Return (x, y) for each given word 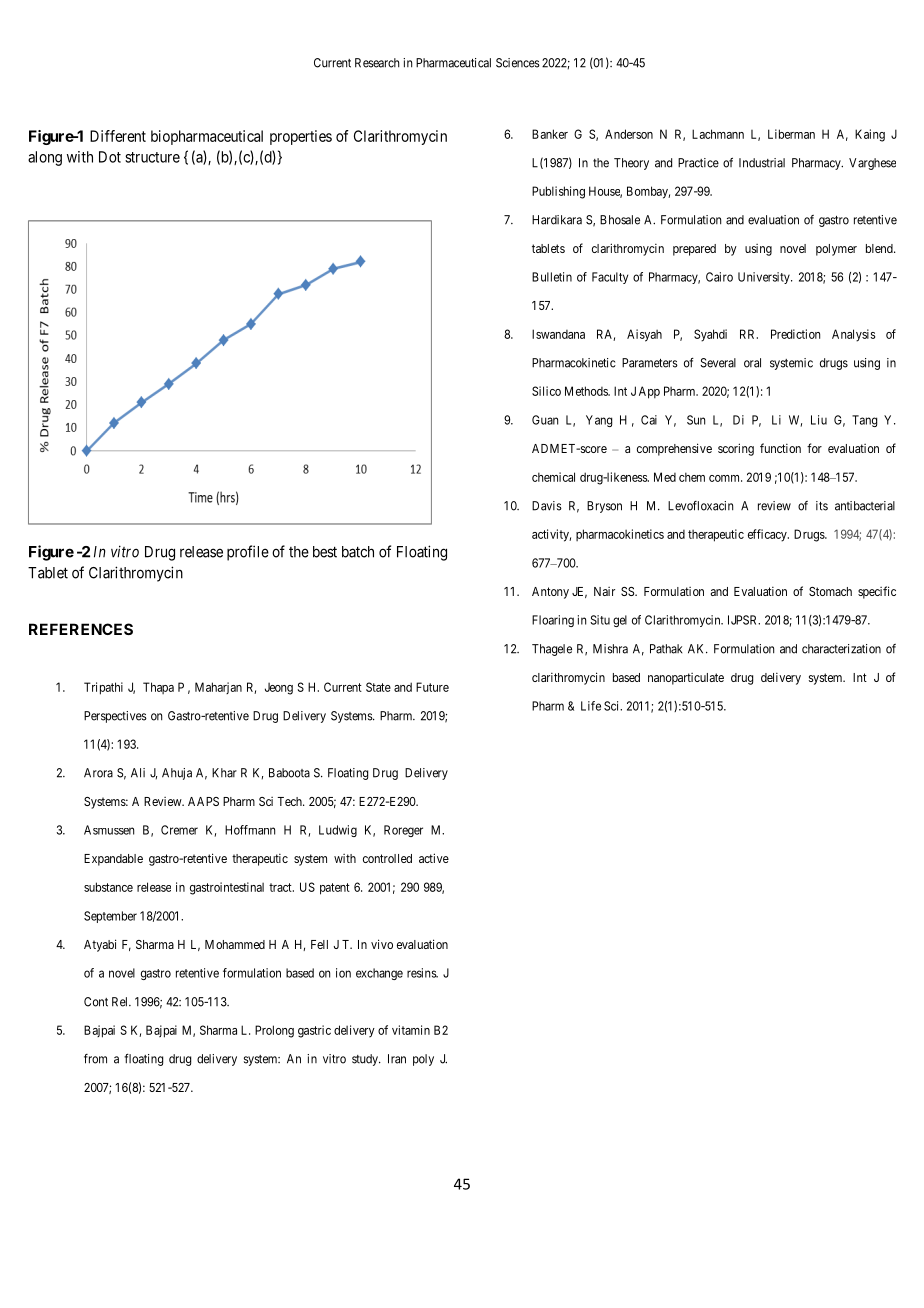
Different (118, 136)
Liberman (791, 134)
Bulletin (552, 277)
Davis (547, 506)
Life (591, 706)
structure (152, 157)
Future (432, 687)
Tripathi (103, 688)
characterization (841, 649)
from (95, 1059)
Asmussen (109, 830)
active (434, 858)
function (780, 448)
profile (248, 553)
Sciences (518, 63)
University (765, 278)
